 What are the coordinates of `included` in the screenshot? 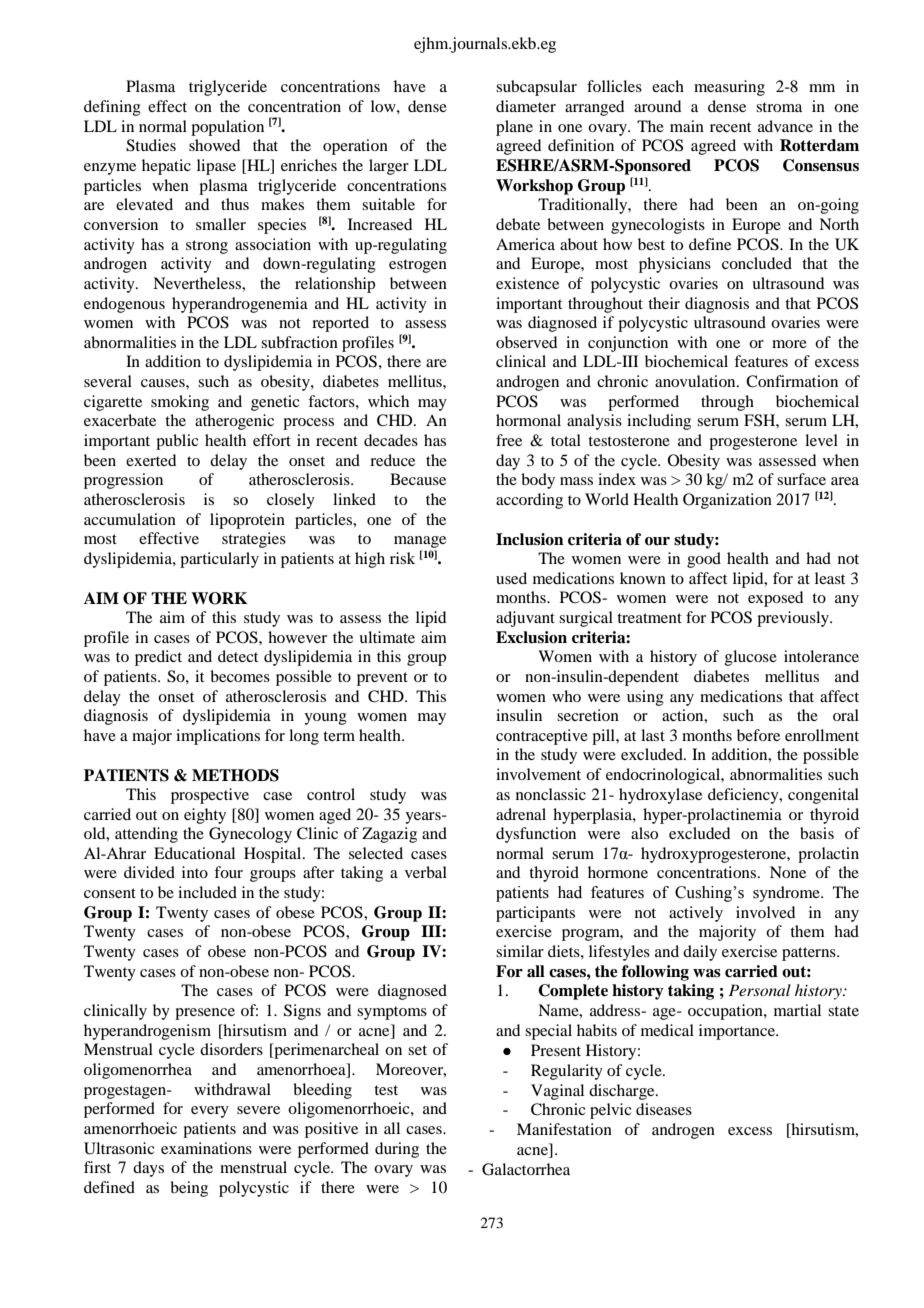 It's located at (207, 892).
